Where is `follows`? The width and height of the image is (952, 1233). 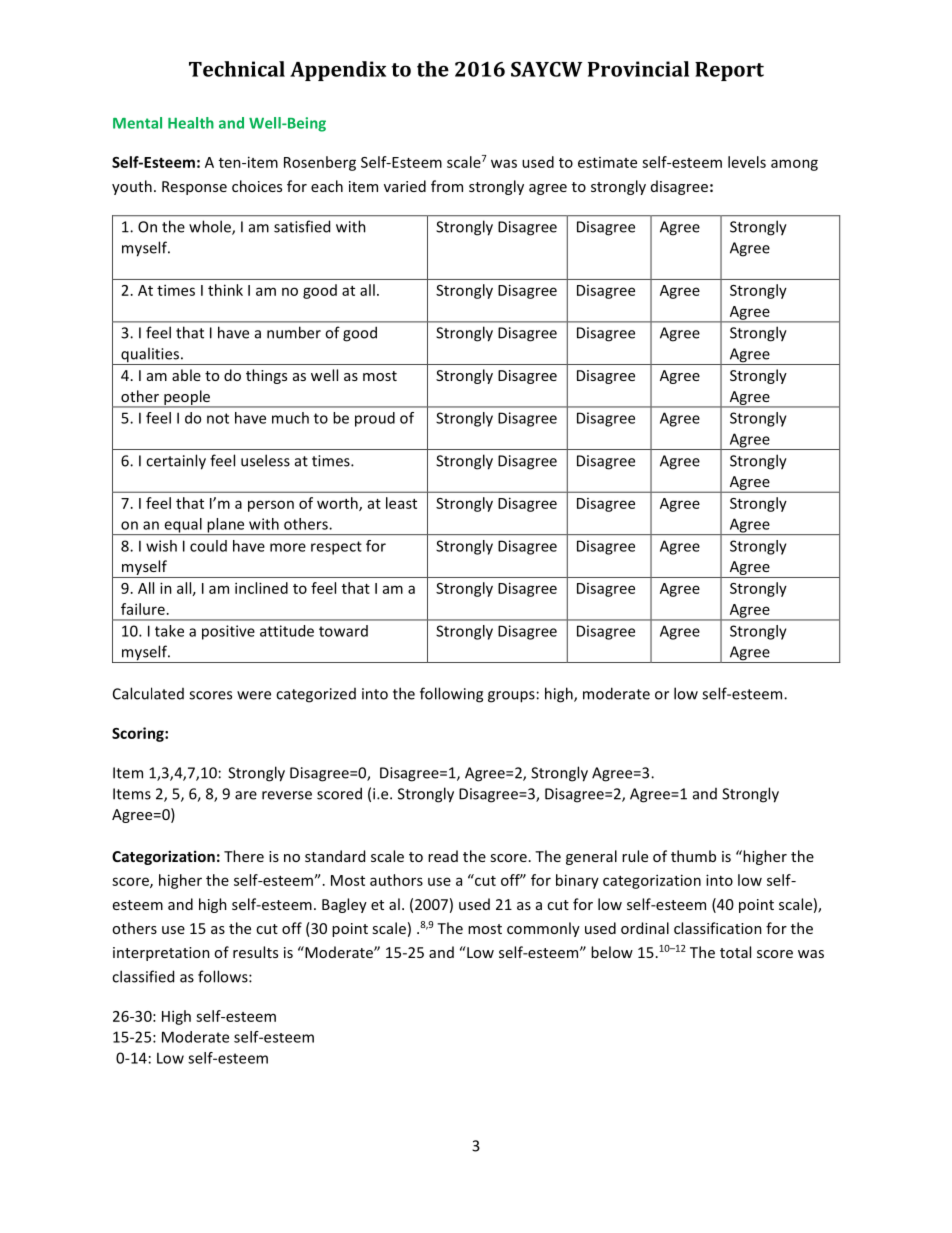 follows is located at coordinates (224, 976).
